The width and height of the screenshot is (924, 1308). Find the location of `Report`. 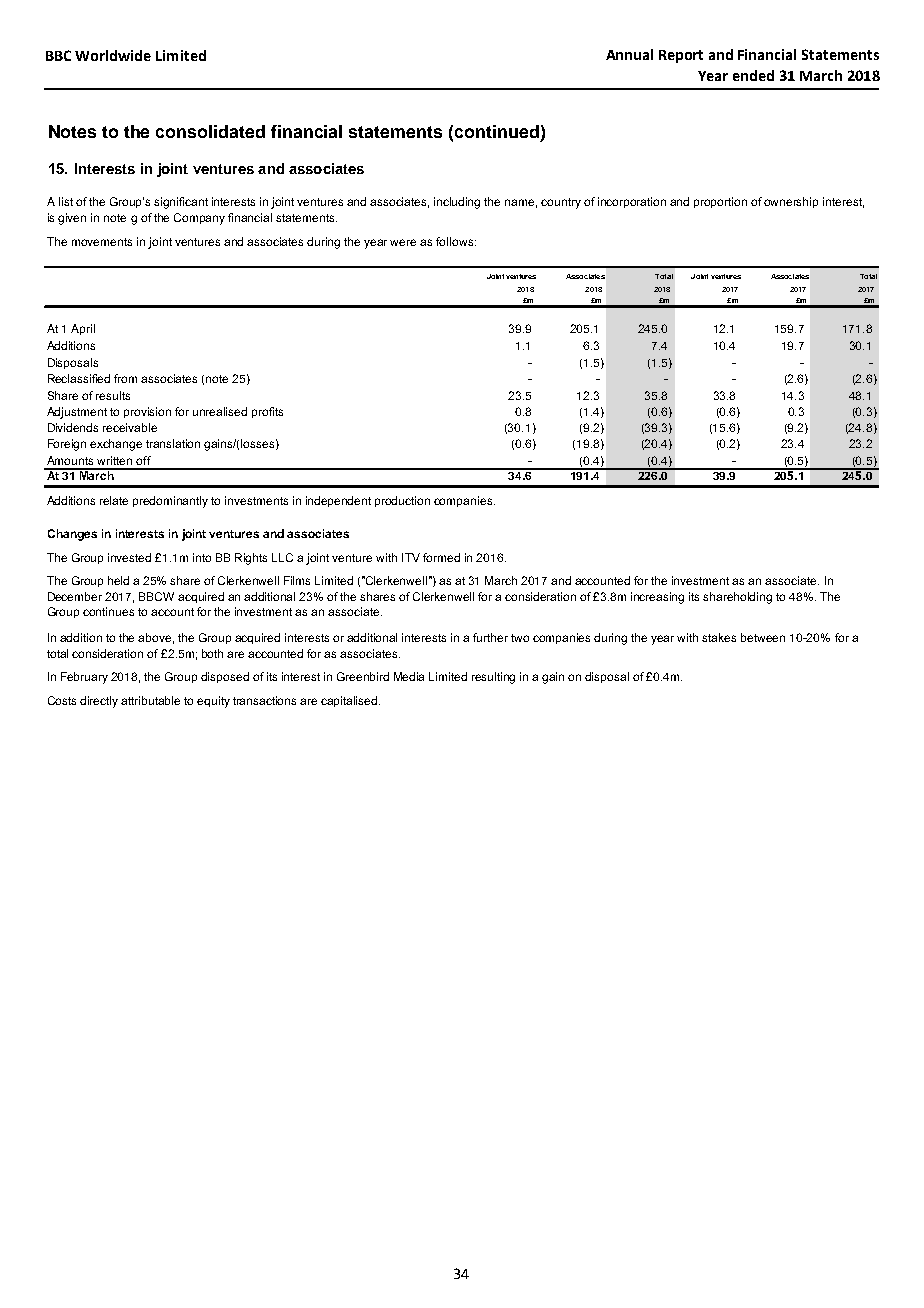

Report is located at coordinates (681, 56).
